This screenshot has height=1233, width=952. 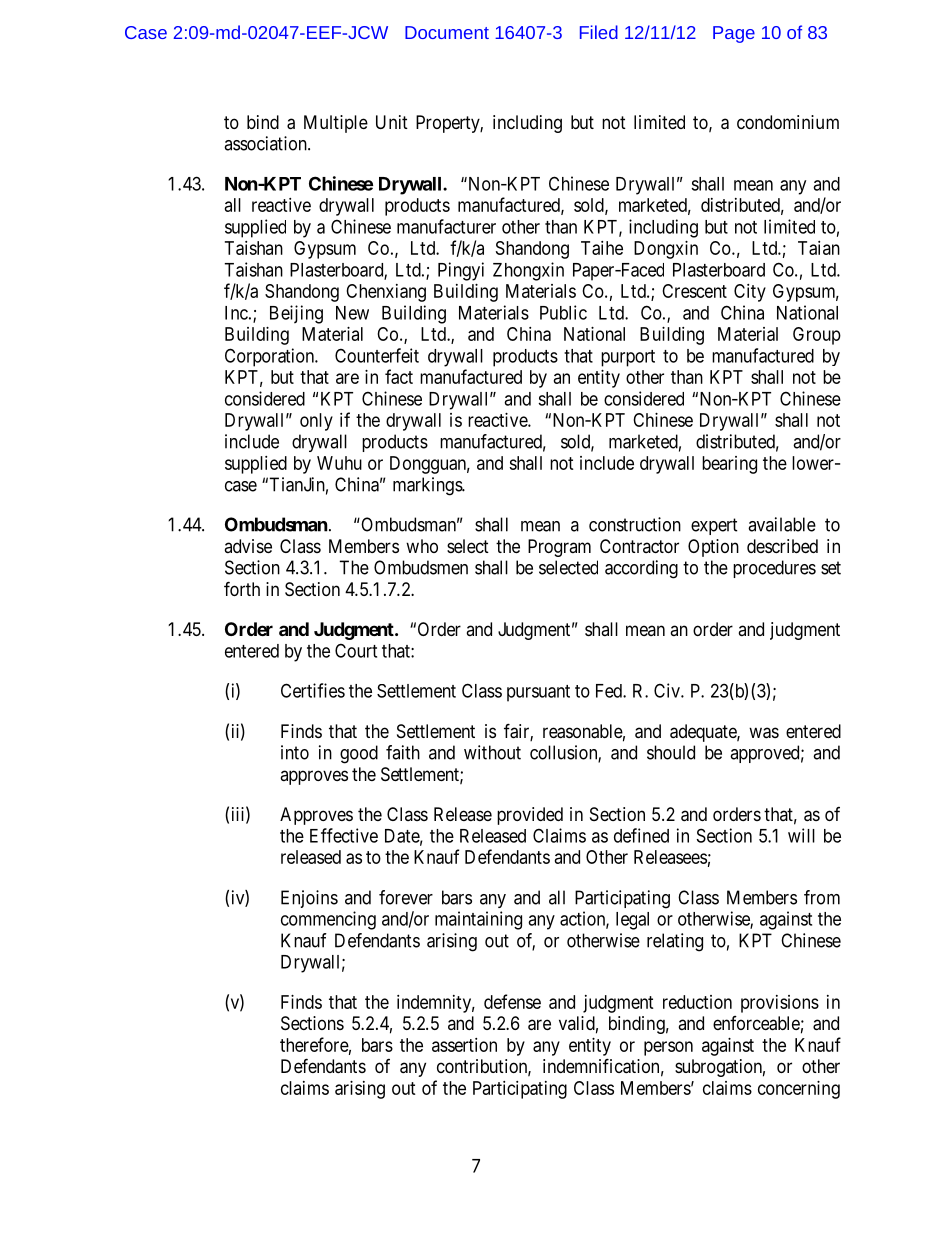 What do you see at coordinates (336, 124) in the screenshot?
I see `Multiple` at bounding box center [336, 124].
